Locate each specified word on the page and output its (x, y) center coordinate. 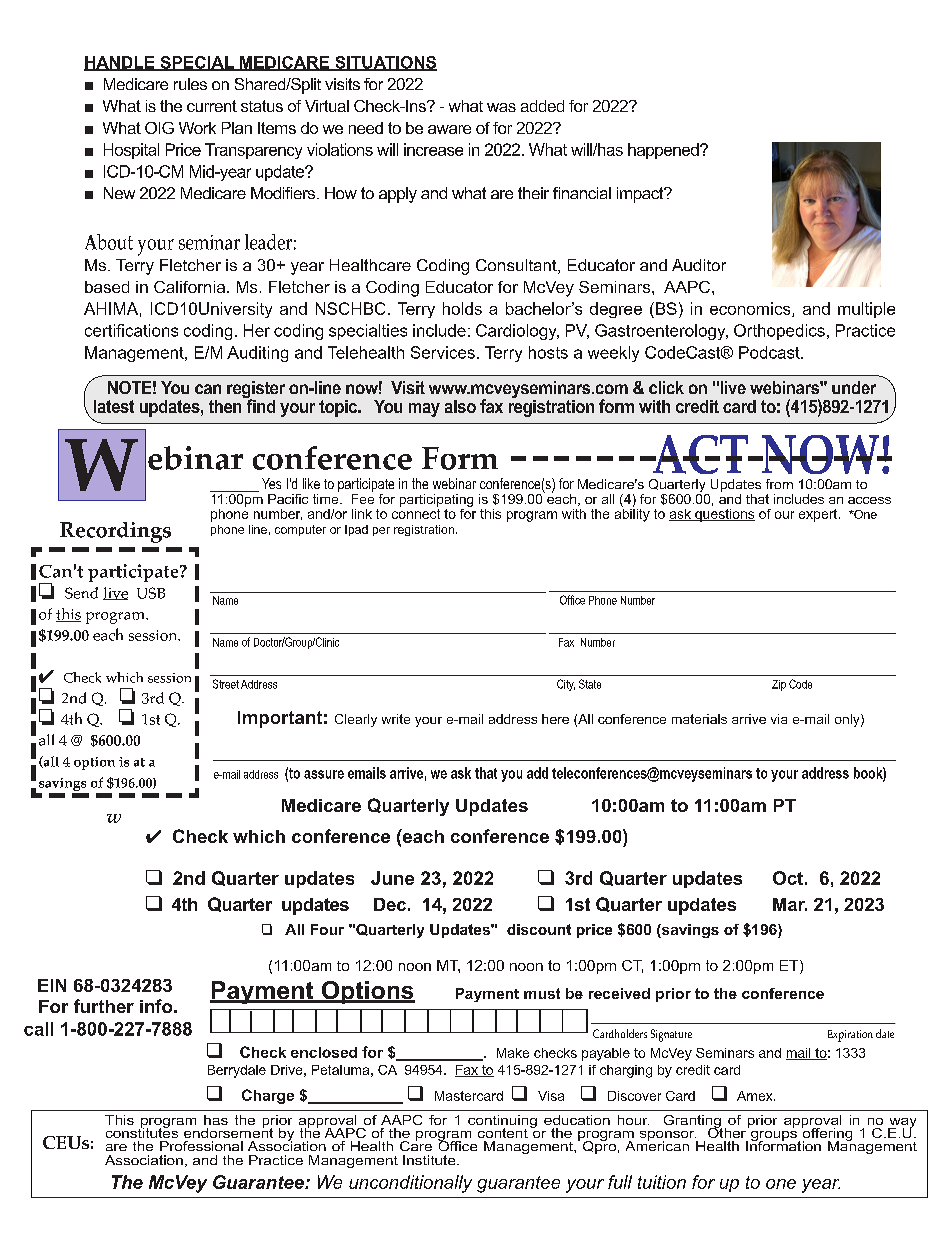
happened (664, 151)
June (392, 878)
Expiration (850, 1036)
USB (151, 593)
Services (443, 352)
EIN (52, 985)
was (501, 107)
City (566, 685)
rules (190, 84)
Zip (779, 685)
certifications (131, 330)
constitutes (142, 1131)
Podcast (770, 352)
